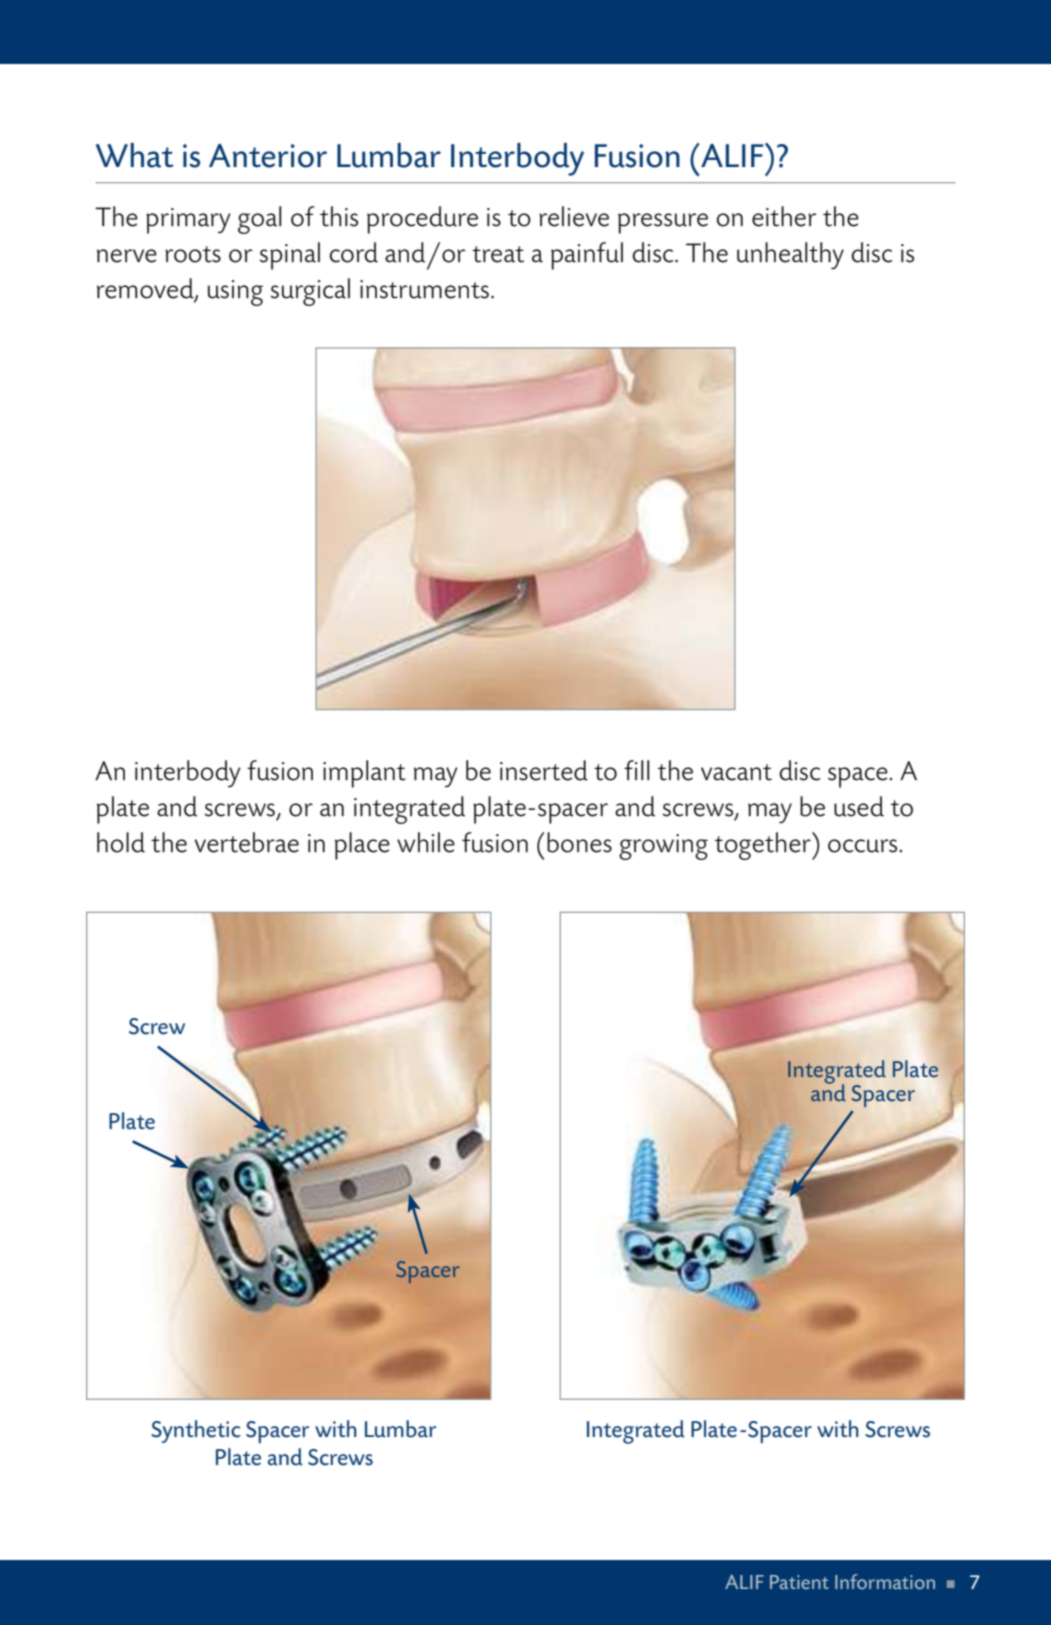 This page has width=1051, height=1625. Describe the element at coordinates (196, 1431) in the page. I see `Synthetic` at that location.
